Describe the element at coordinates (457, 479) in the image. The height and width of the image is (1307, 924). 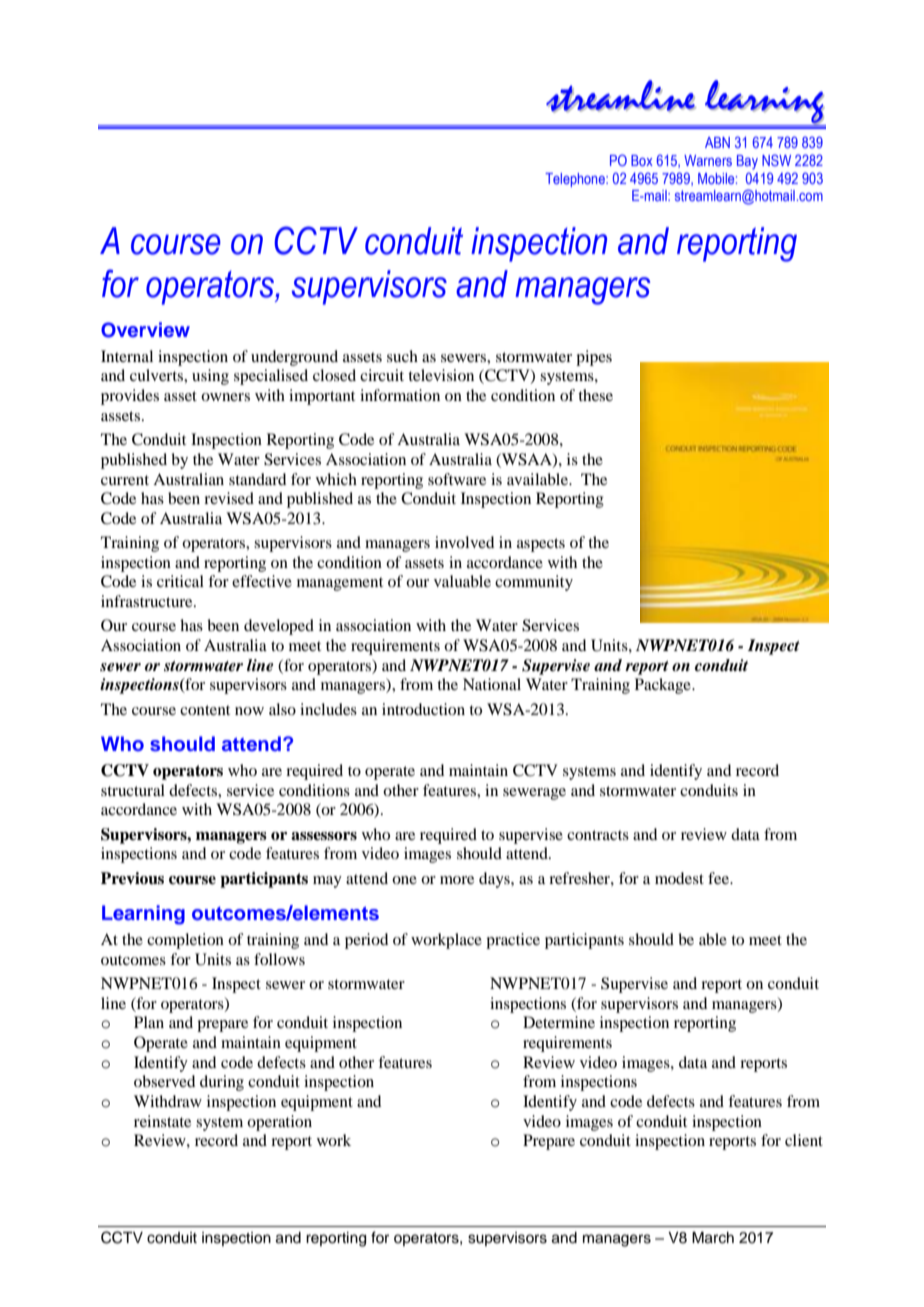
I see `software` at that location.
